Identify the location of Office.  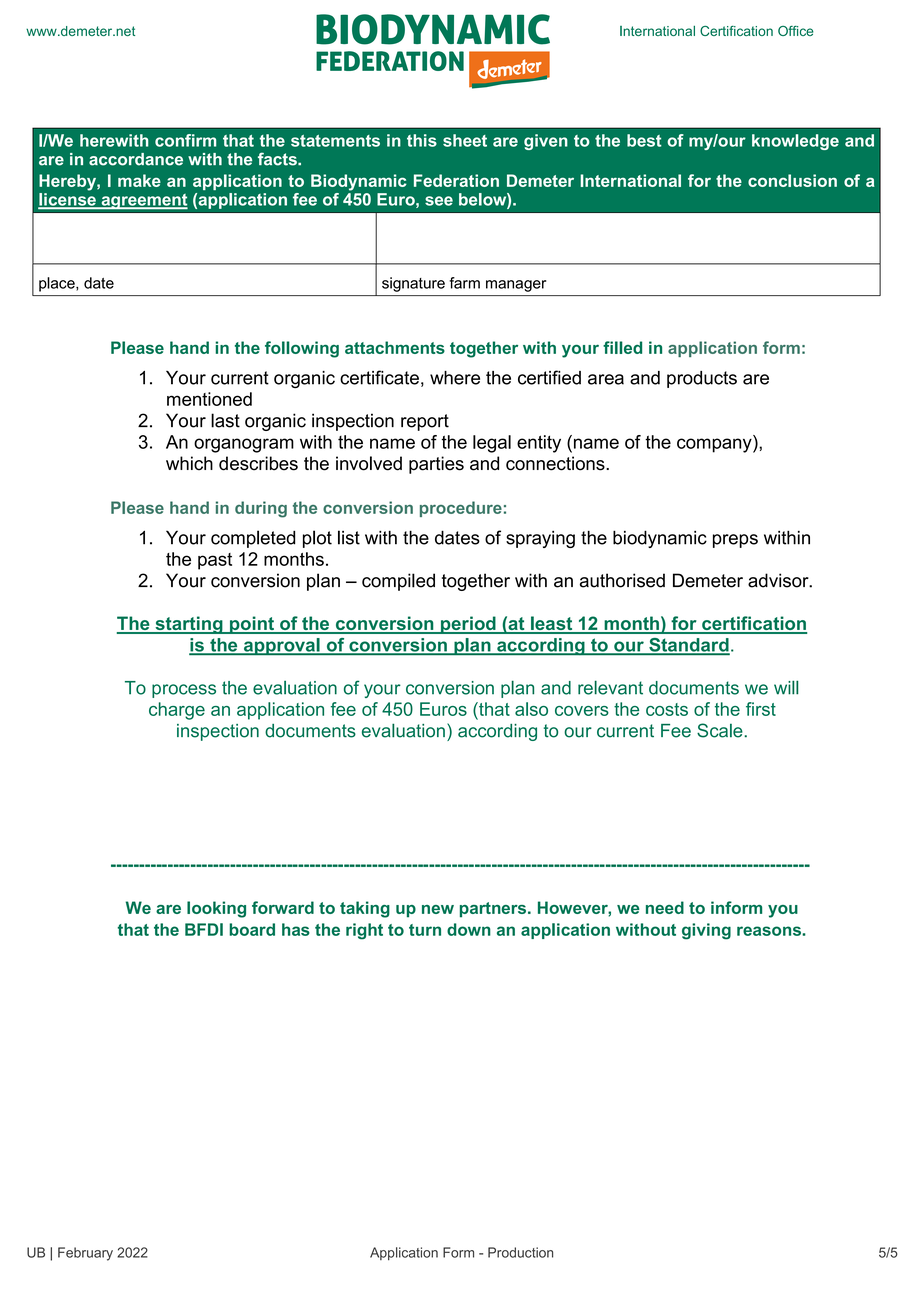
(796, 31).
